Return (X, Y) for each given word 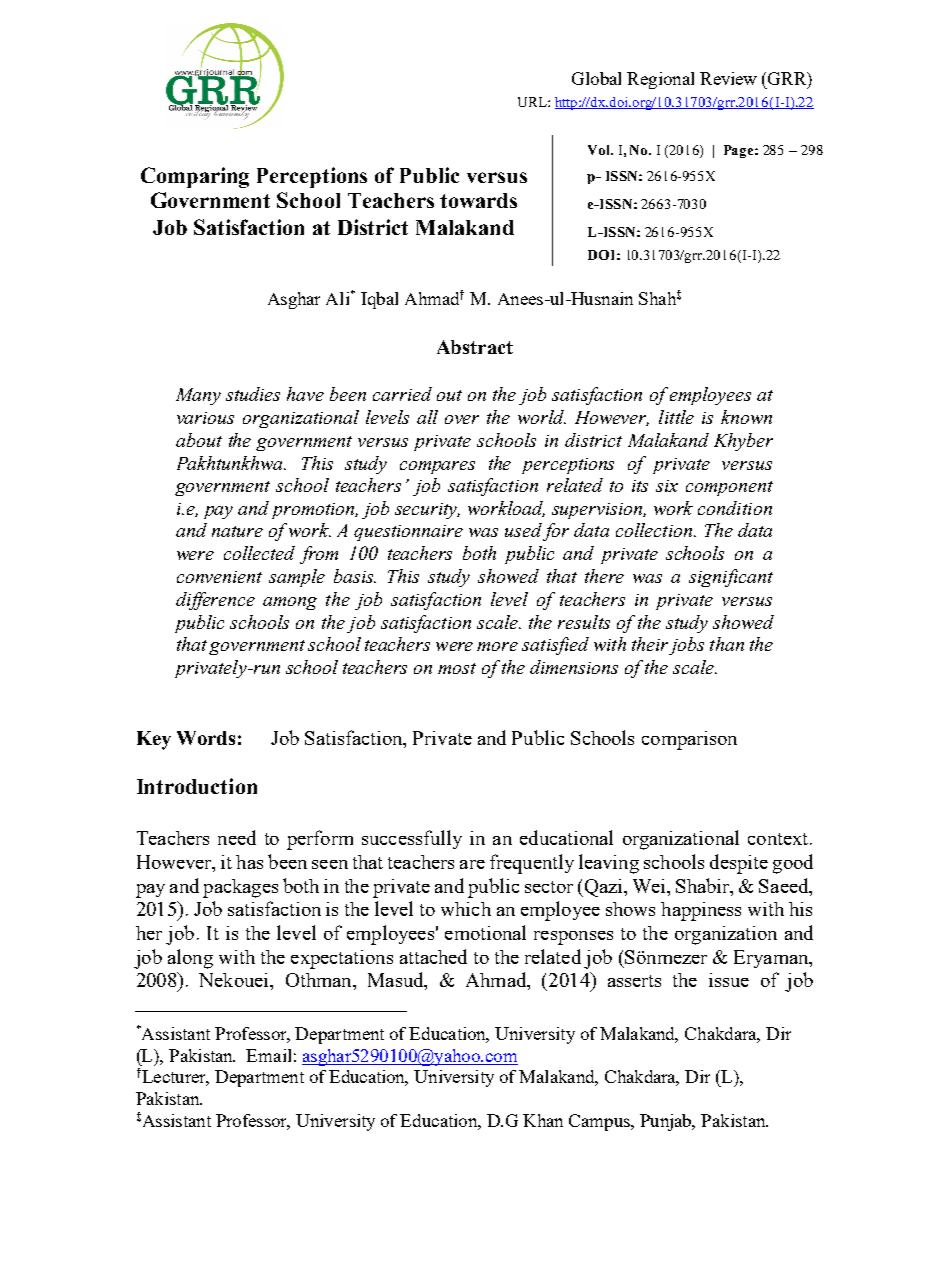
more (497, 646)
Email (268, 1055)
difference (215, 601)
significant (731, 578)
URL (533, 102)
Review (728, 78)
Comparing (195, 177)
